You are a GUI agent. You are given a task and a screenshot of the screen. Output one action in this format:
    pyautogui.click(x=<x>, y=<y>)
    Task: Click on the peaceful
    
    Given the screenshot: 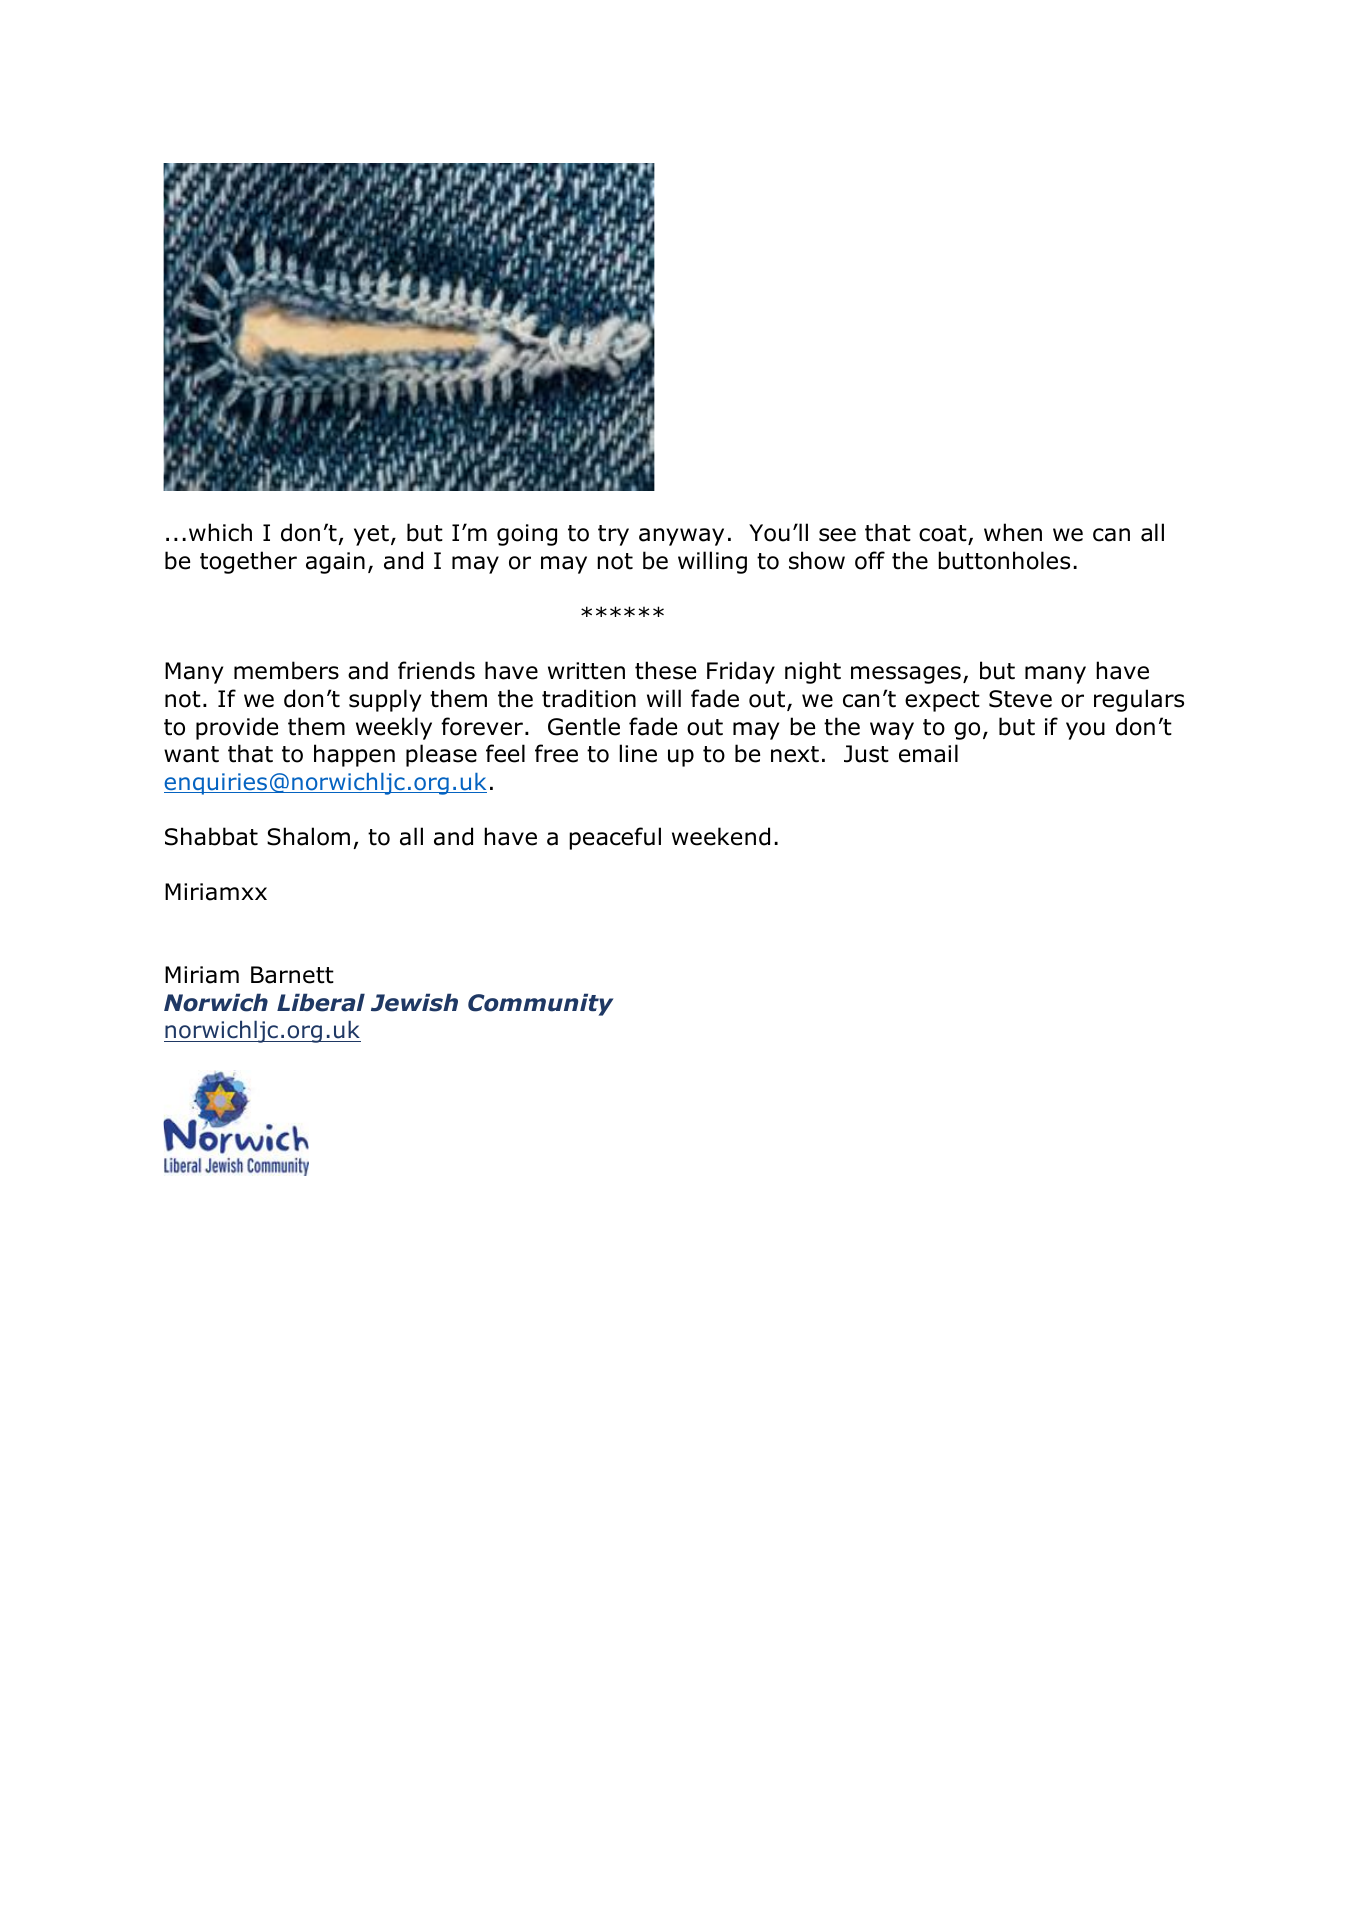 What is the action you would take?
    pyautogui.click(x=615, y=838)
